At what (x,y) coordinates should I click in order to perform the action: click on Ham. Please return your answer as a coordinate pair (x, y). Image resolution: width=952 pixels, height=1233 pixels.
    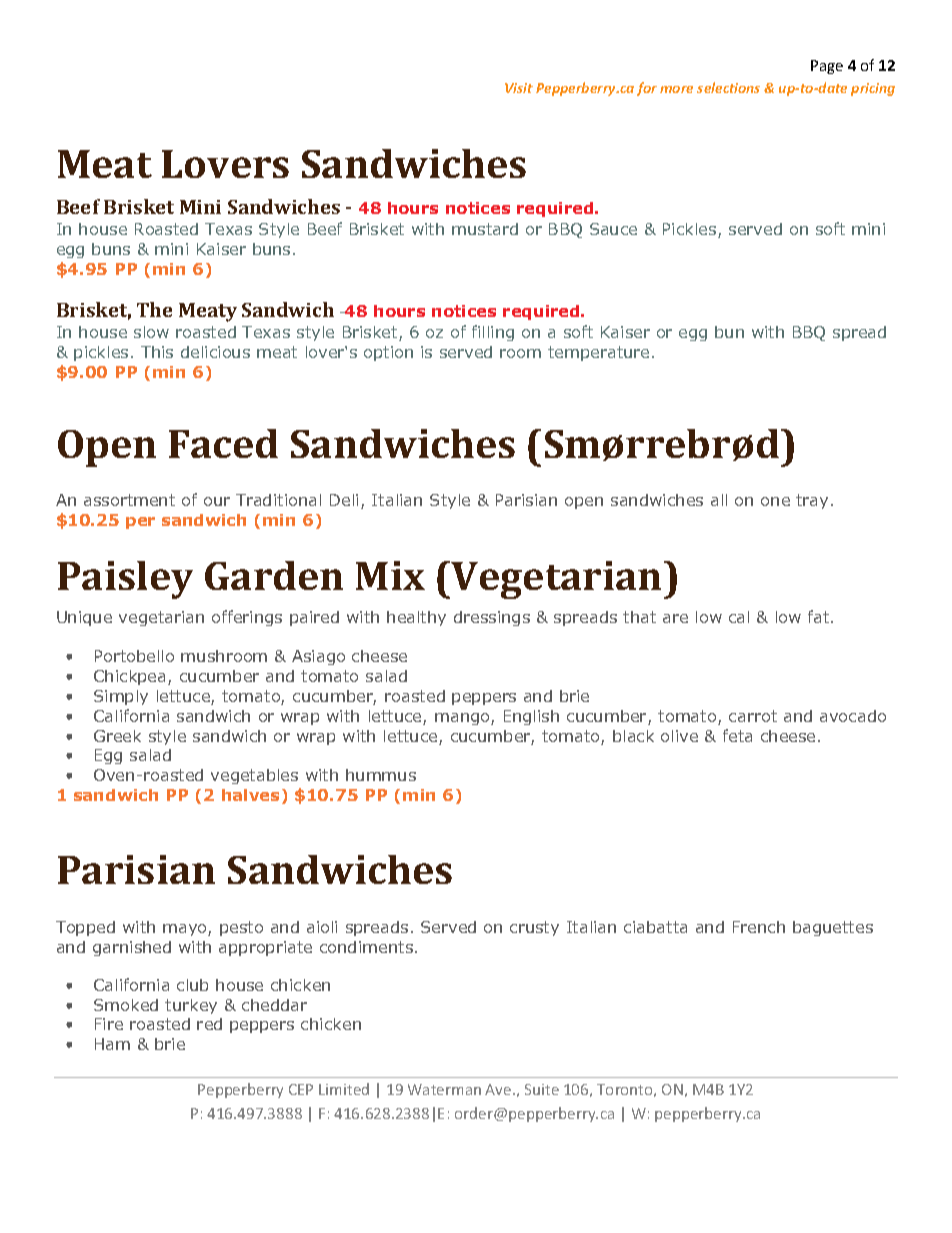
    Looking at the image, I should click on (112, 1044).
